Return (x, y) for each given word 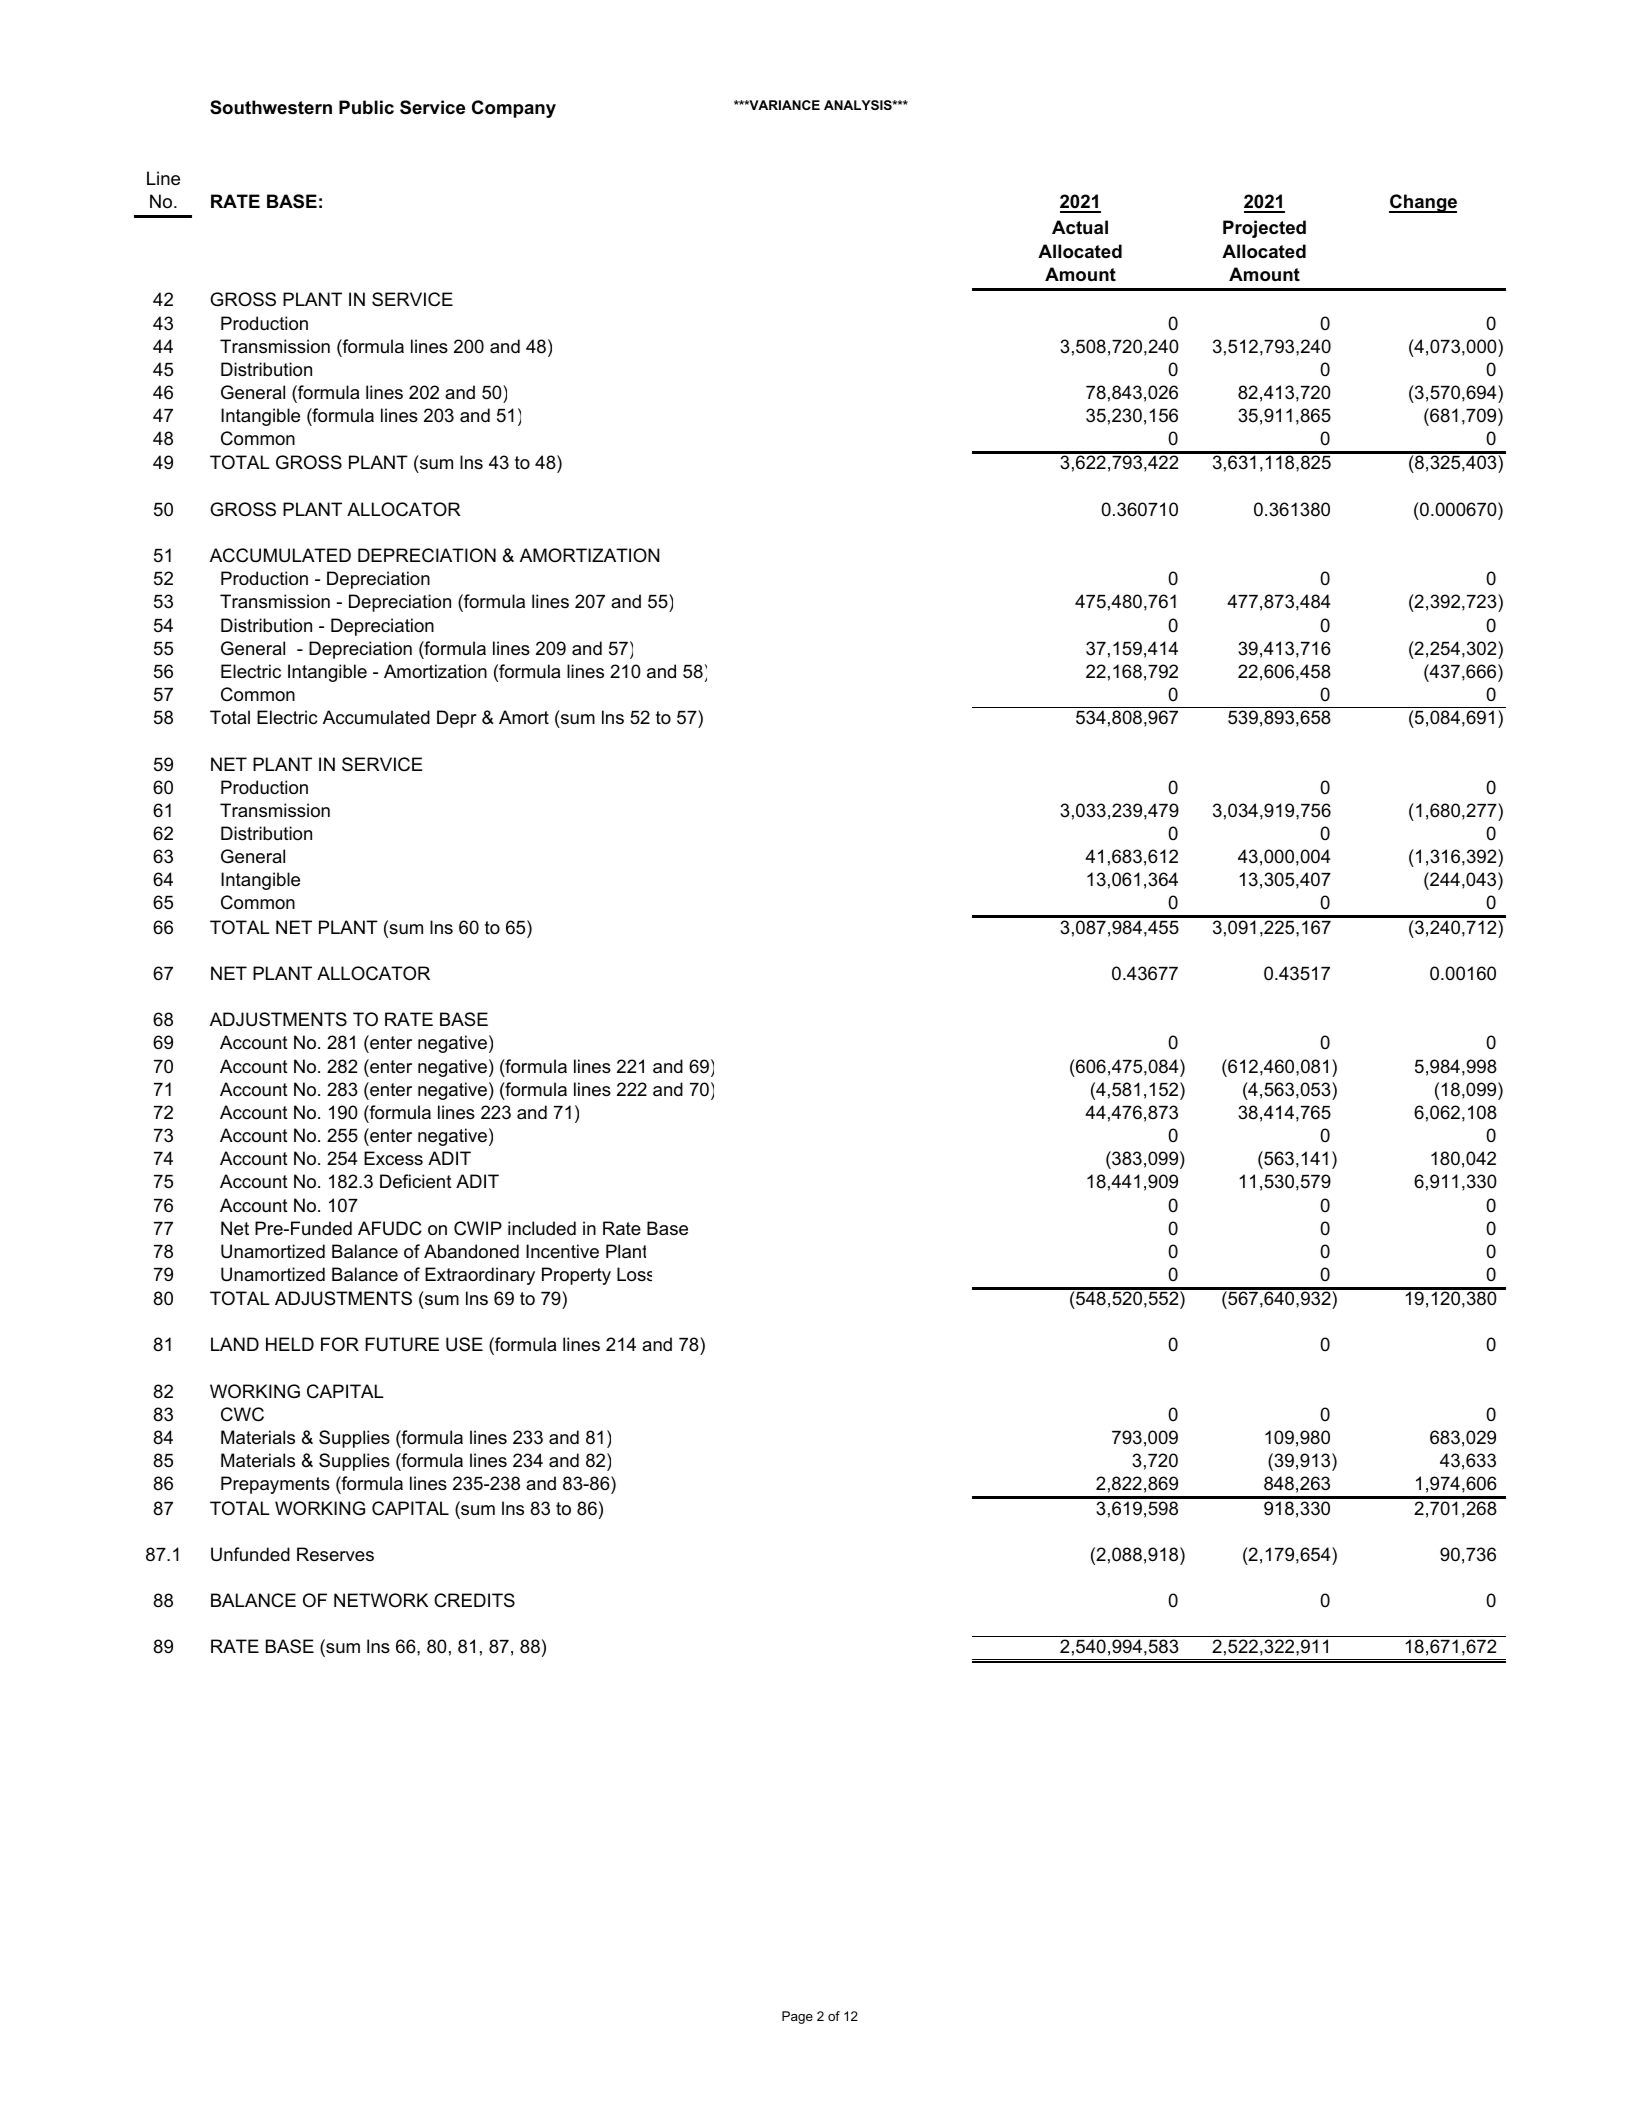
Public (366, 107)
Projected (1264, 229)
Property (576, 1276)
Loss (634, 1274)
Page (797, 2017)
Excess (393, 1158)
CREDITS (474, 1600)
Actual (1080, 227)
